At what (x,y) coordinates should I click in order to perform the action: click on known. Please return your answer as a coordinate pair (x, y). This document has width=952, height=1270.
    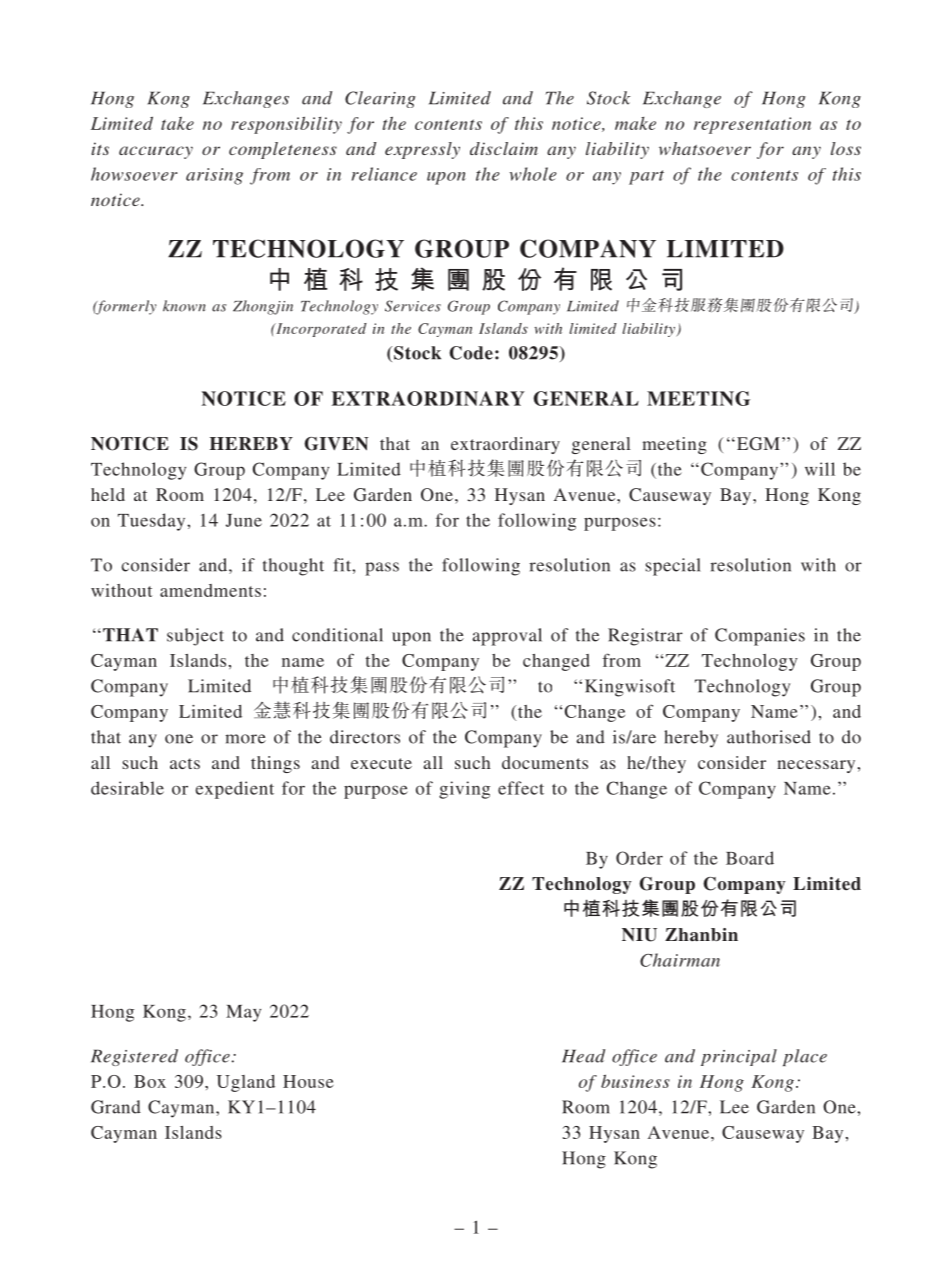
    Looking at the image, I should click on (184, 306).
